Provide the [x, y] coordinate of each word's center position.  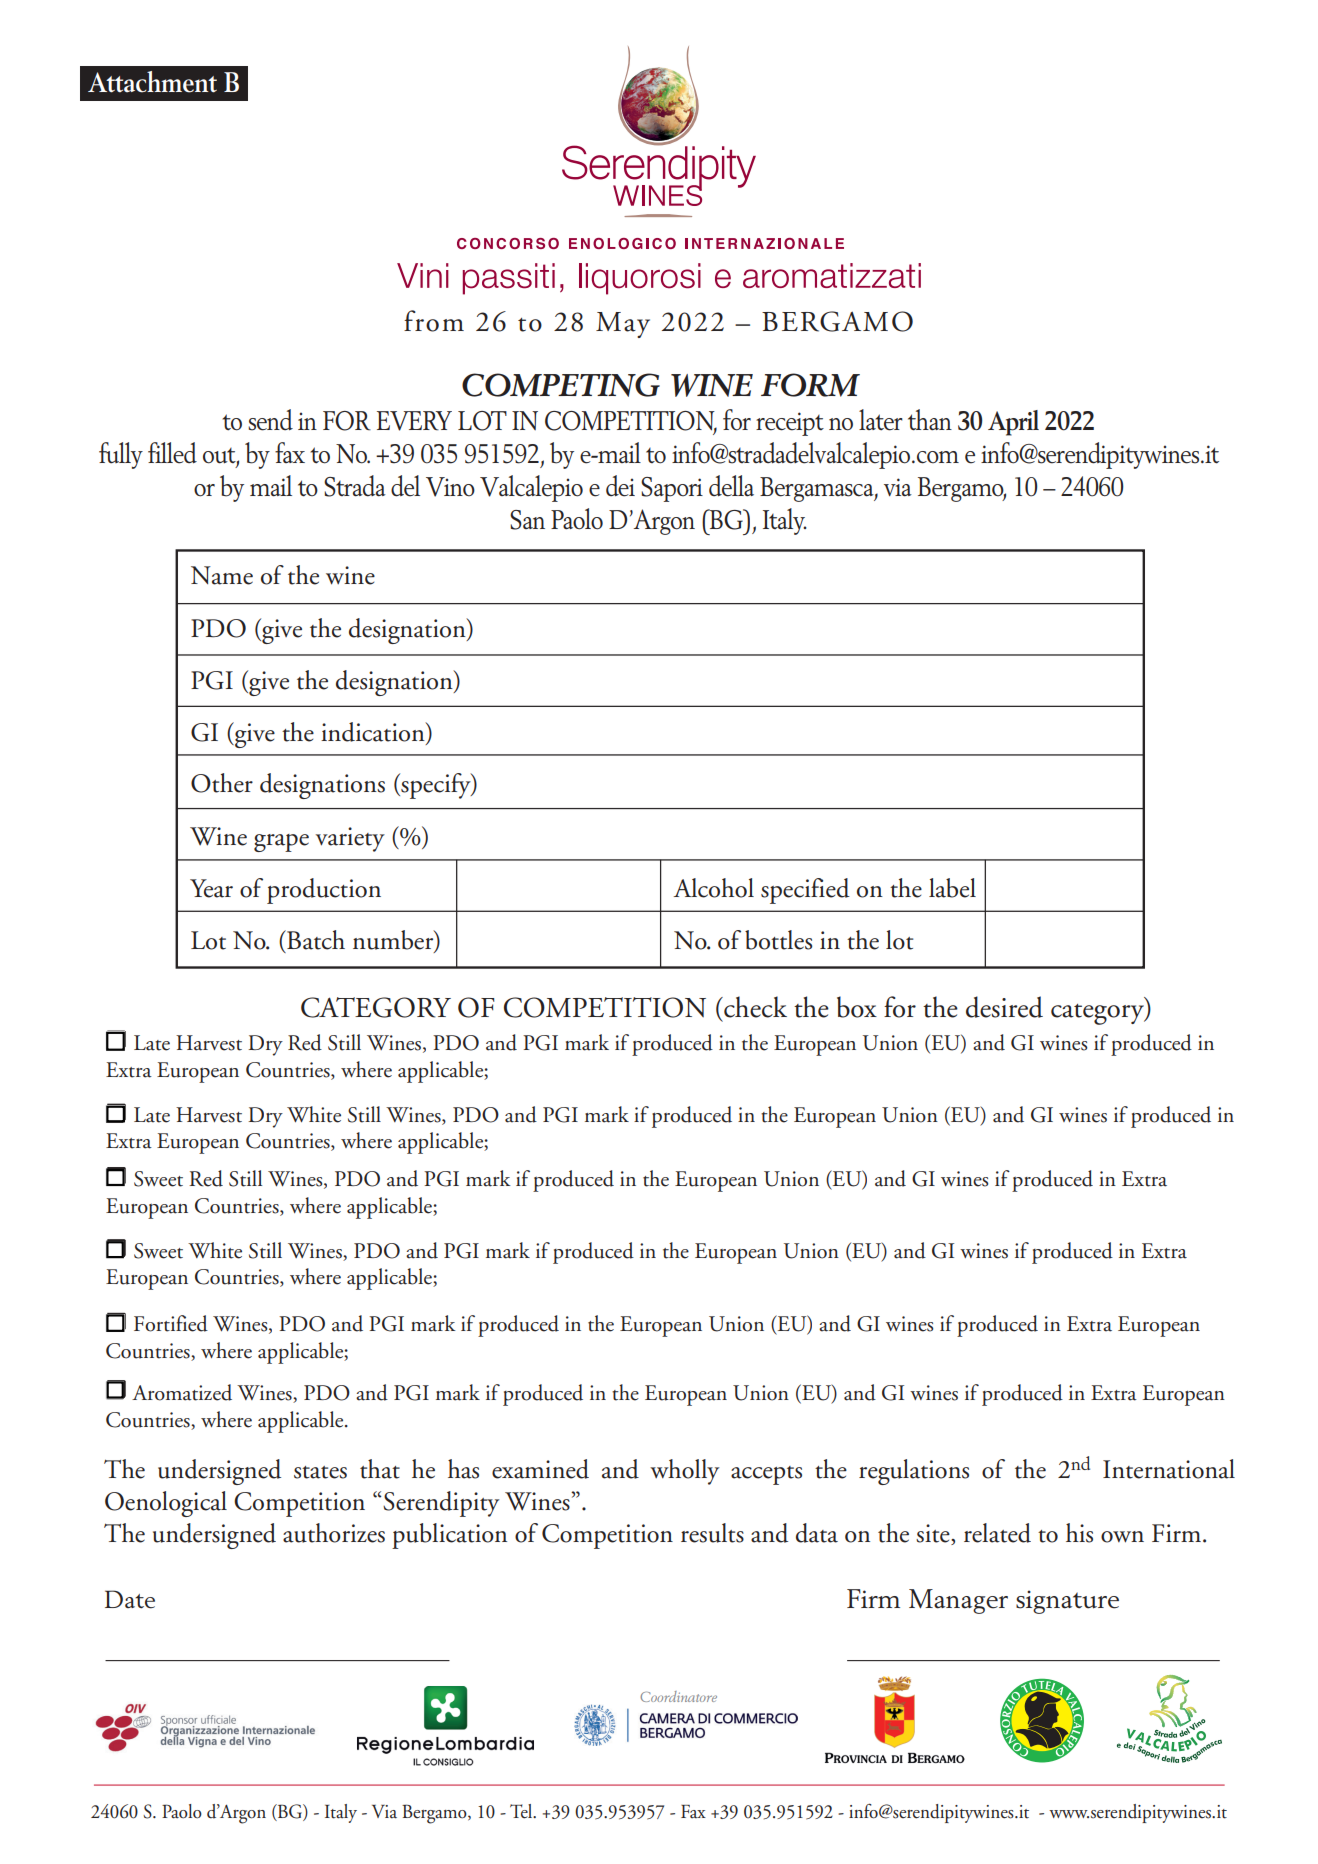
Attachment [152, 82]
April [1013, 423]
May [623, 325]
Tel [522, 1811]
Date [130, 1599]
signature [1067, 1602]
